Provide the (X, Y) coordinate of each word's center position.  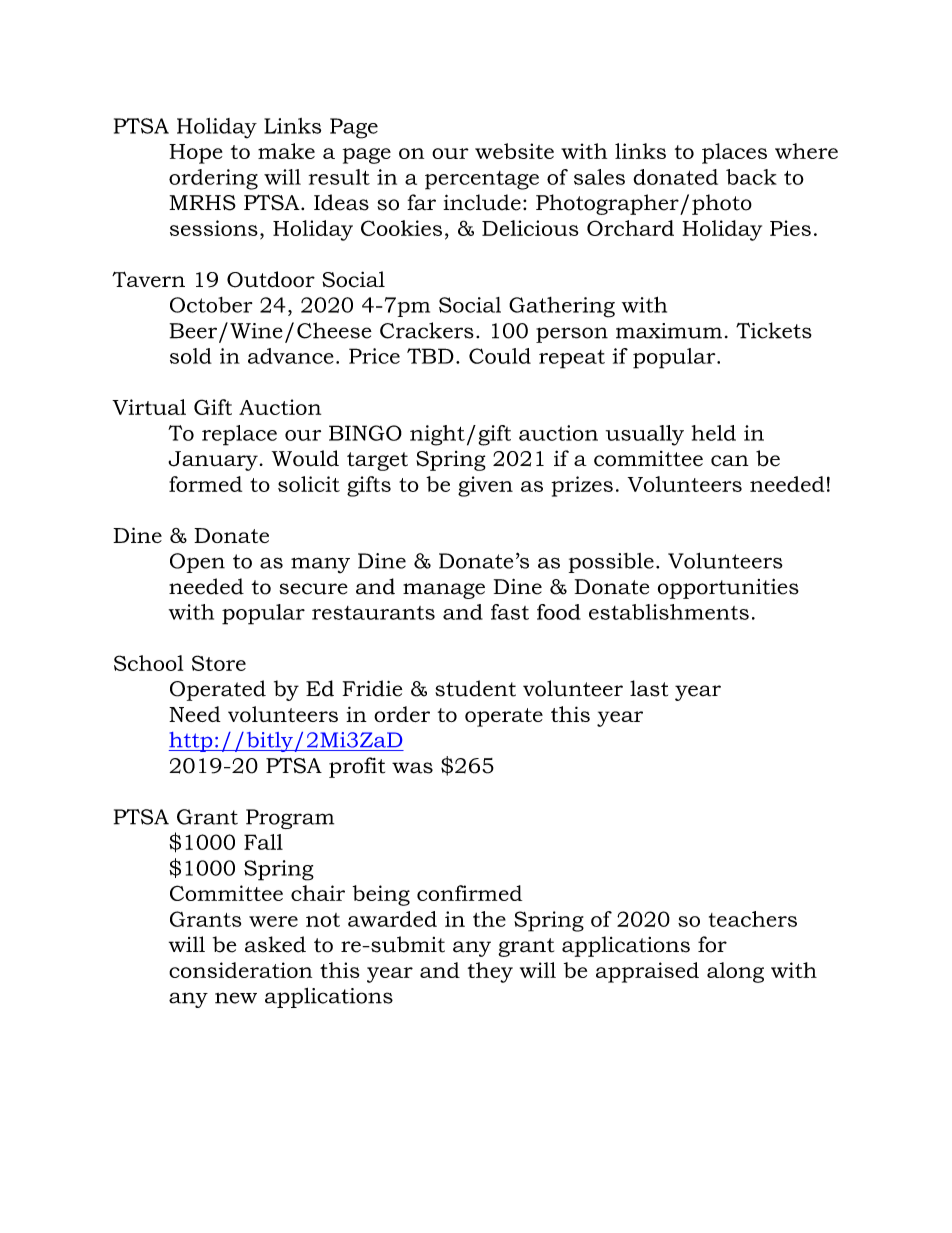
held (714, 433)
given (485, 486)
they (490, 972)
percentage (482, 180)
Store (219, 663)
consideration (240, 970)
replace (239, 435)
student (475, 688)
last (649, 688)
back (751, 177)
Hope (195, 154)
